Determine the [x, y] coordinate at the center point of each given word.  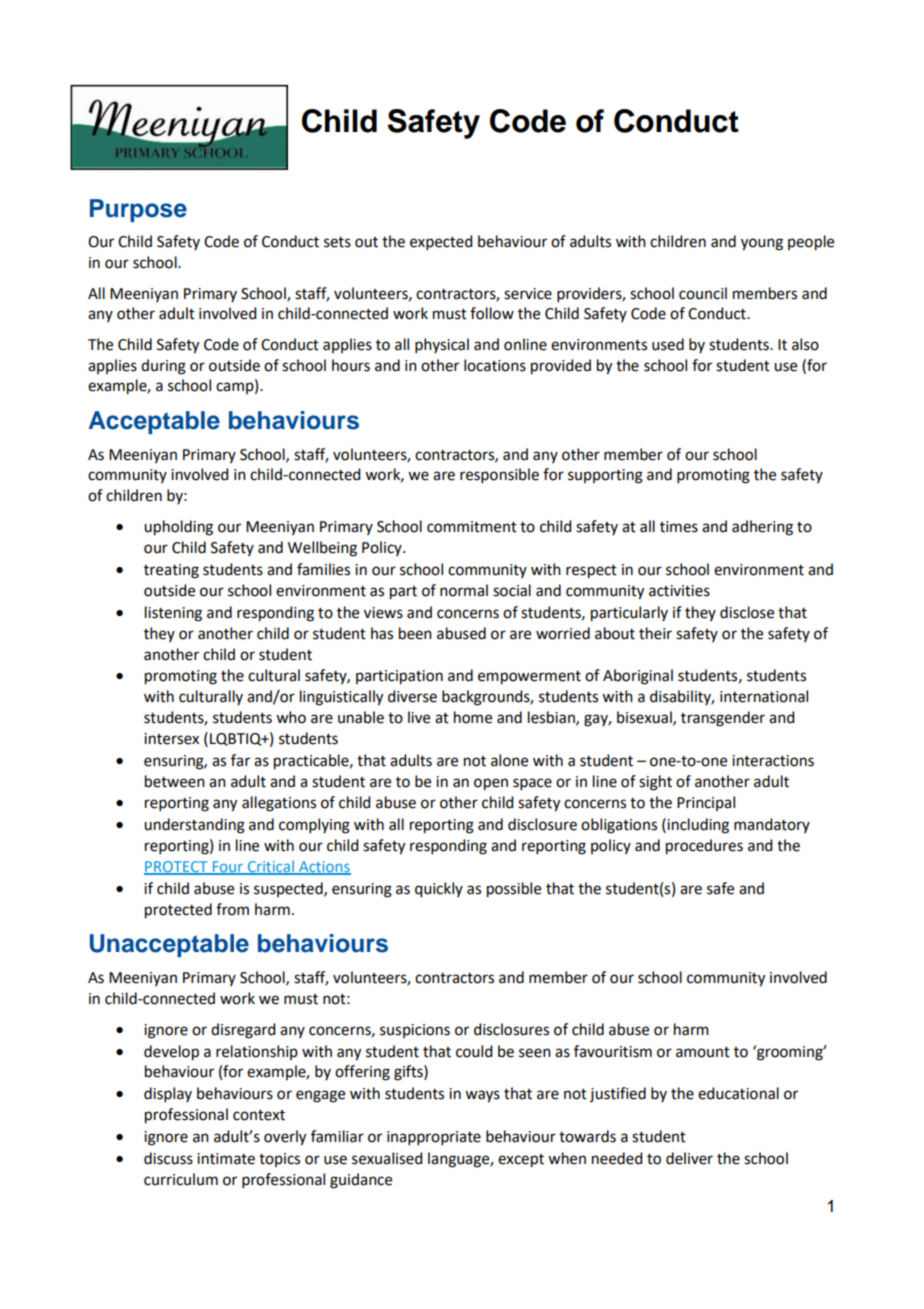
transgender [723, 719]
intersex [171, 739]
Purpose [138, 210]
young [762, 244]
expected [441, 242]
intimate [226, 1159]
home [473, 717]
